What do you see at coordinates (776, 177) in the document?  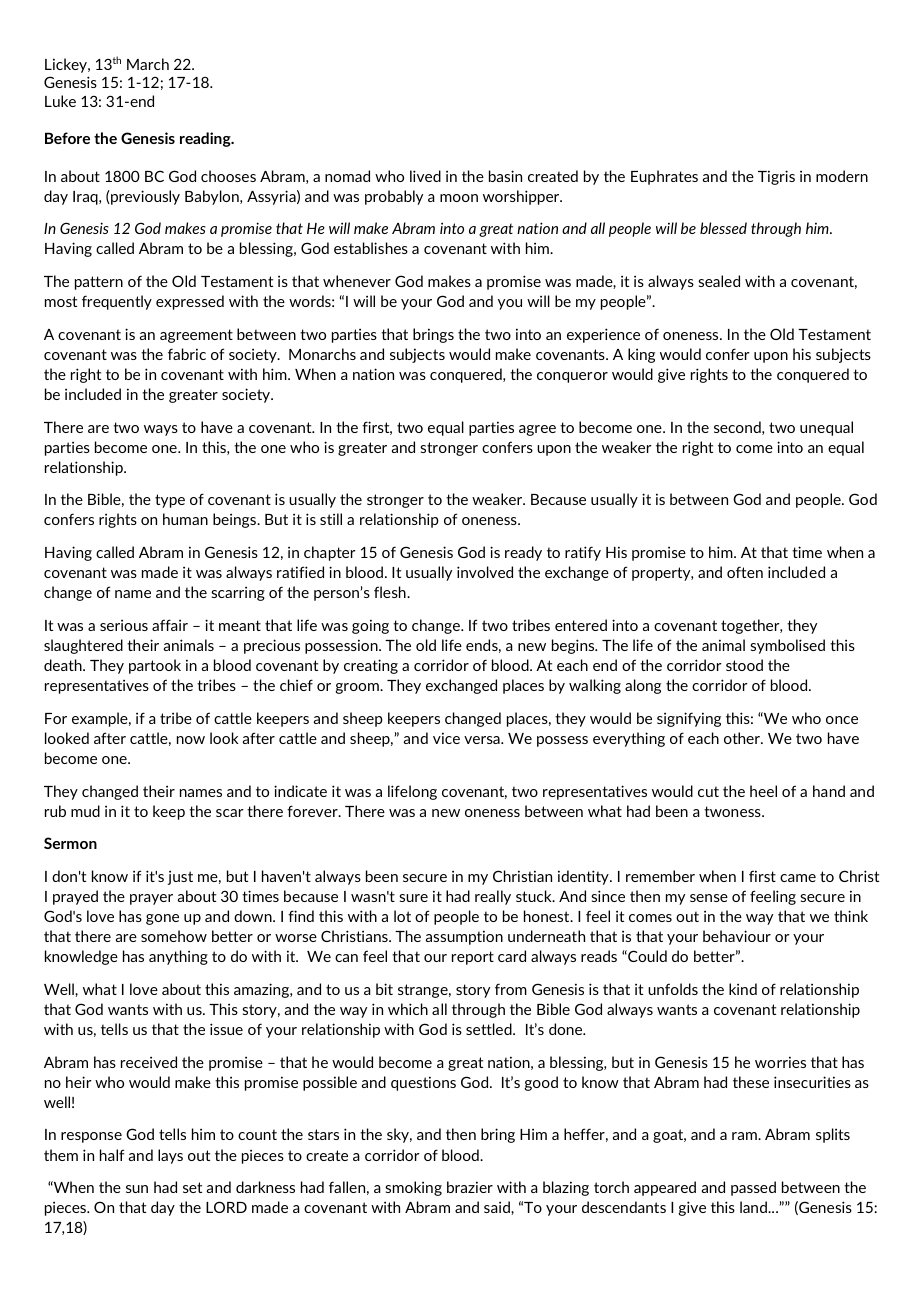 I see `Tigris` at bounding box center [776, 177].
